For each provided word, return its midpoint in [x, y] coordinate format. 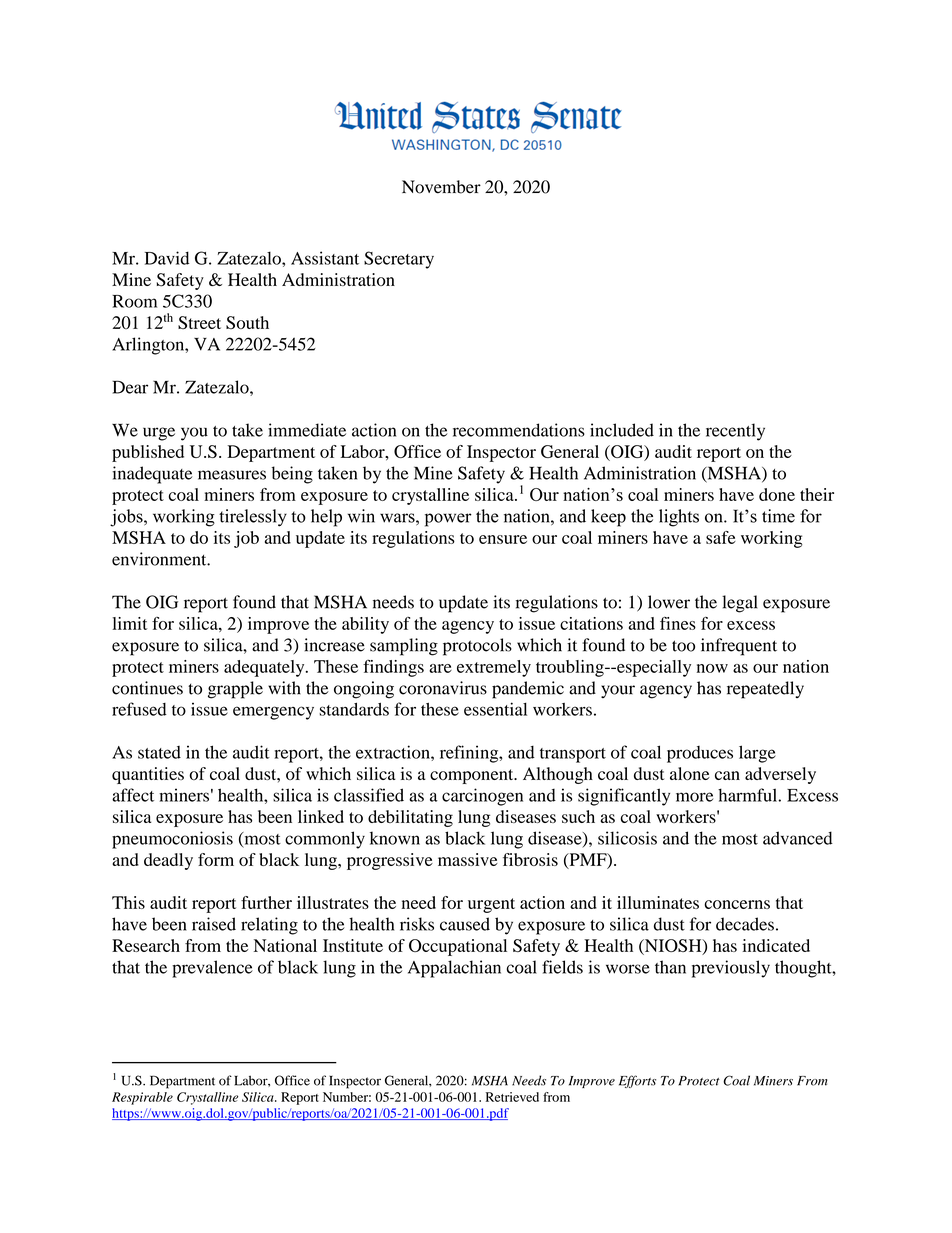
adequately [265, 668]
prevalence [212, 969]
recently [735, 432]
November [441, 187]
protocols [477, 647]
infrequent [739, 647]
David [167, 258]
